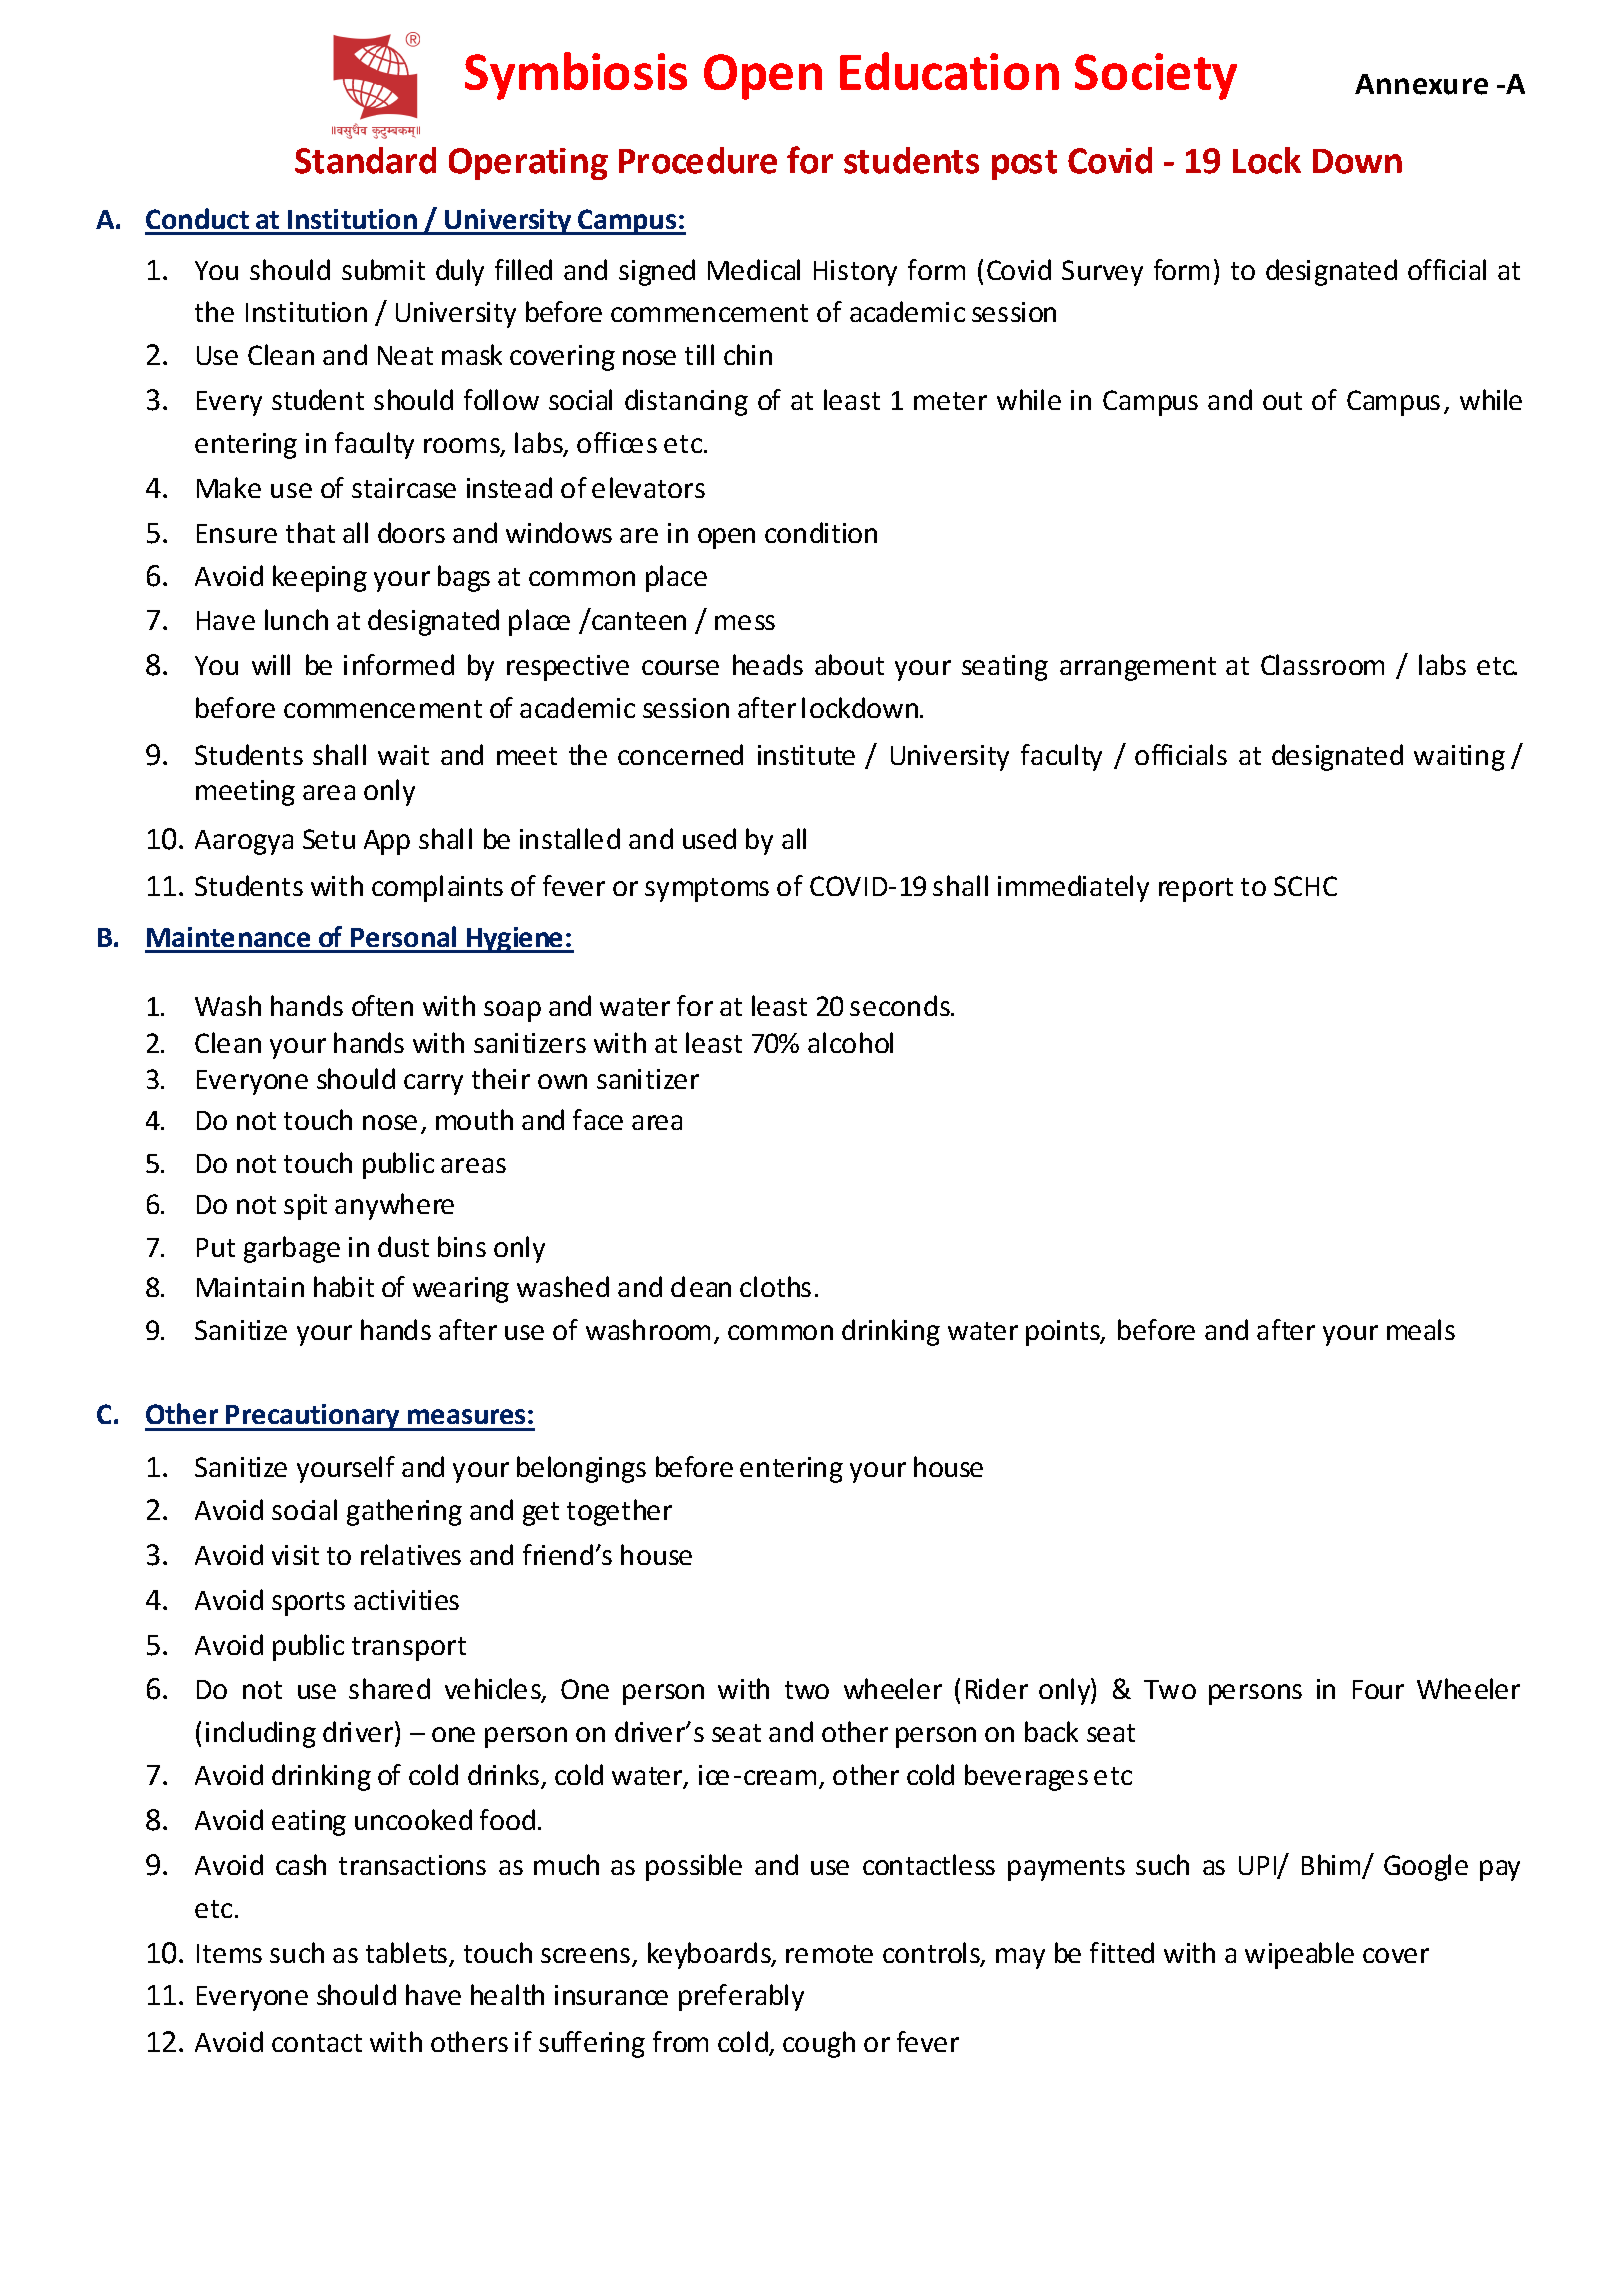 This image has width=1618, height=2289. I want to click on alcohol, so click(850, 1042).
